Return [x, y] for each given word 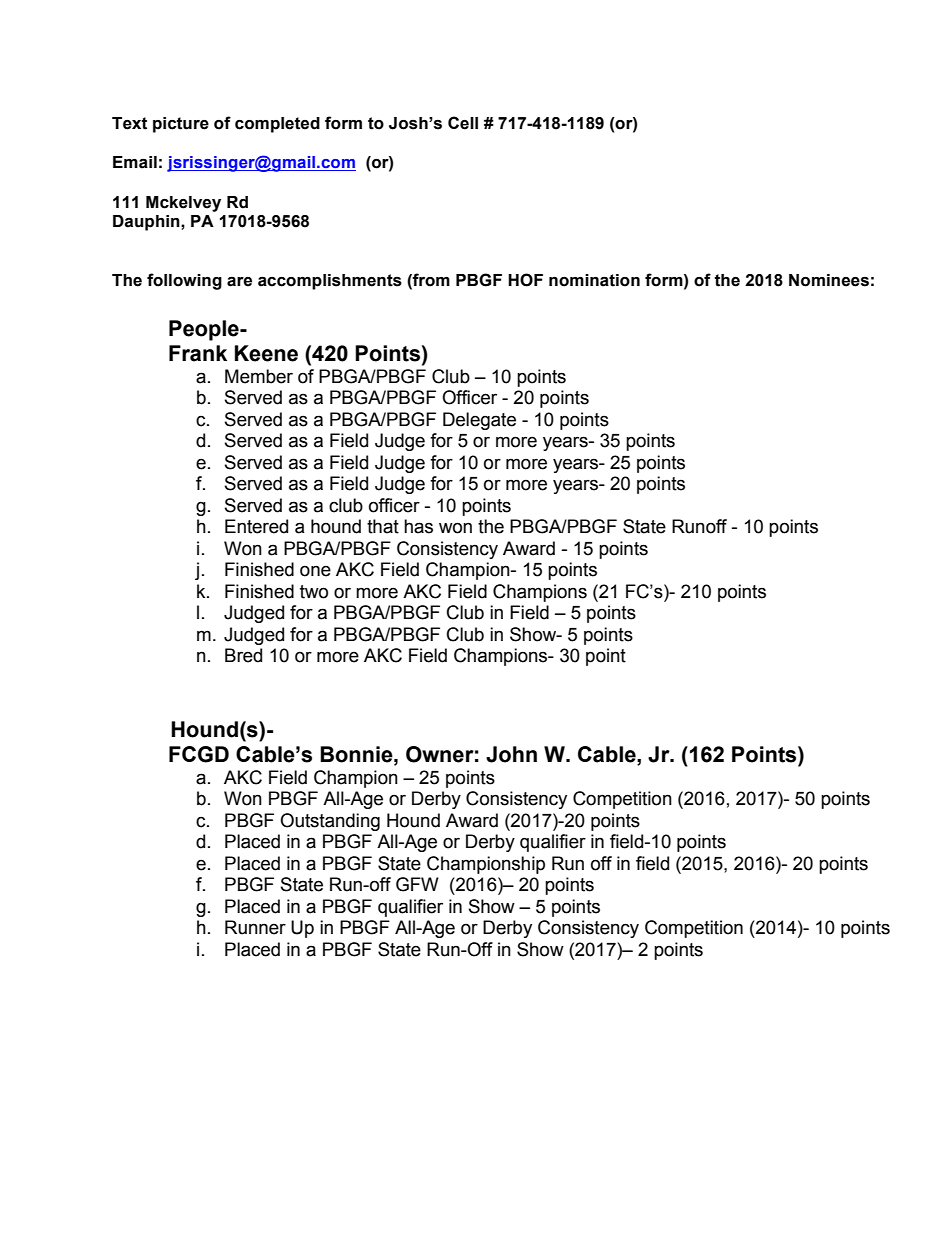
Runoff [699, 526]
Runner [255, 927]
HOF [525, 280]
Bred [243, 655]
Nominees [829, 280]
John [511, 754]
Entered [256, 526]
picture [181, 125]
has [418, 526]
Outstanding [330, 822]
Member [259, 376]
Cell [463, 123]
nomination [594, 280]
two [314, 592]
